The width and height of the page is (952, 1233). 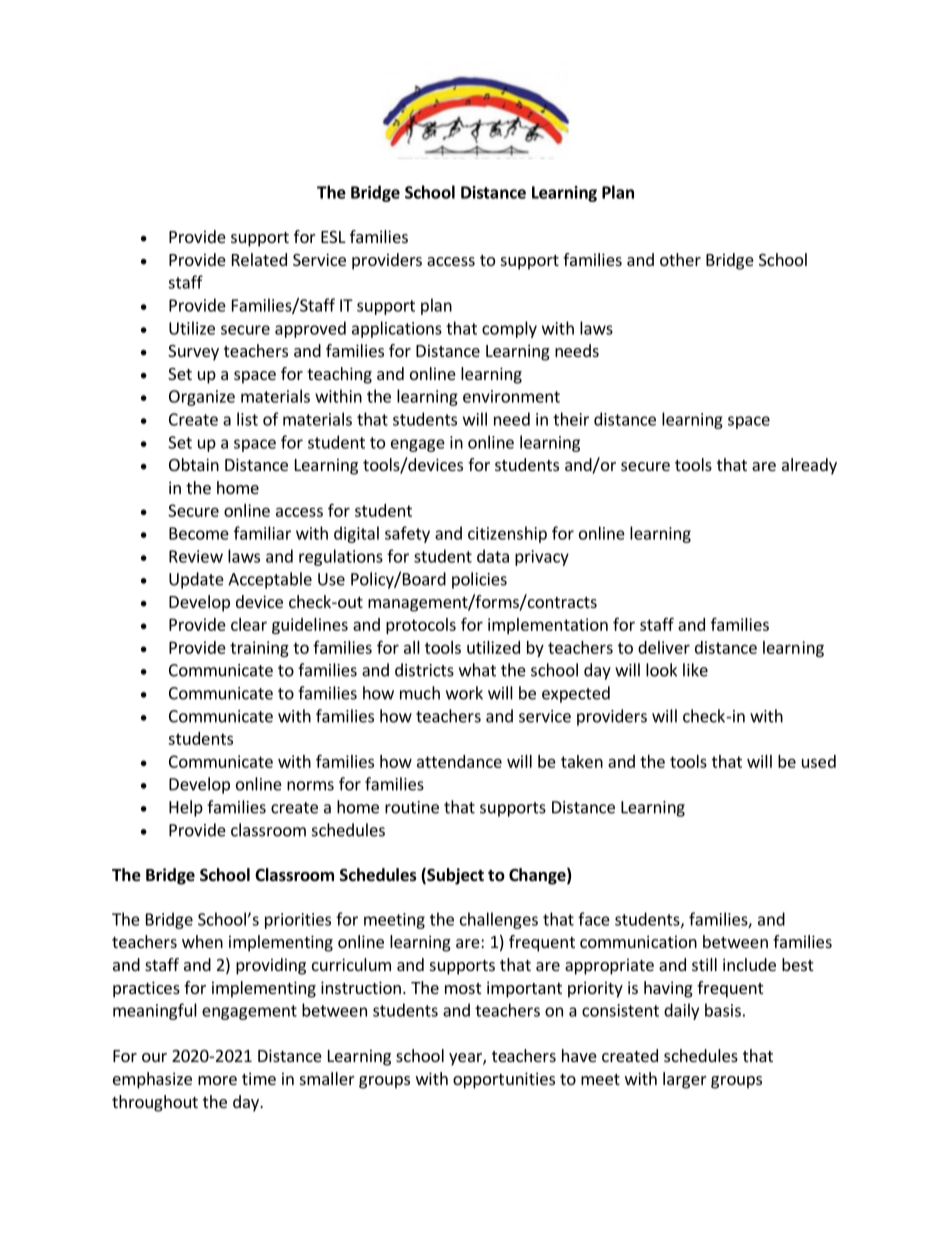 I want to click on opportunities, so click(x=504, y=1080).
